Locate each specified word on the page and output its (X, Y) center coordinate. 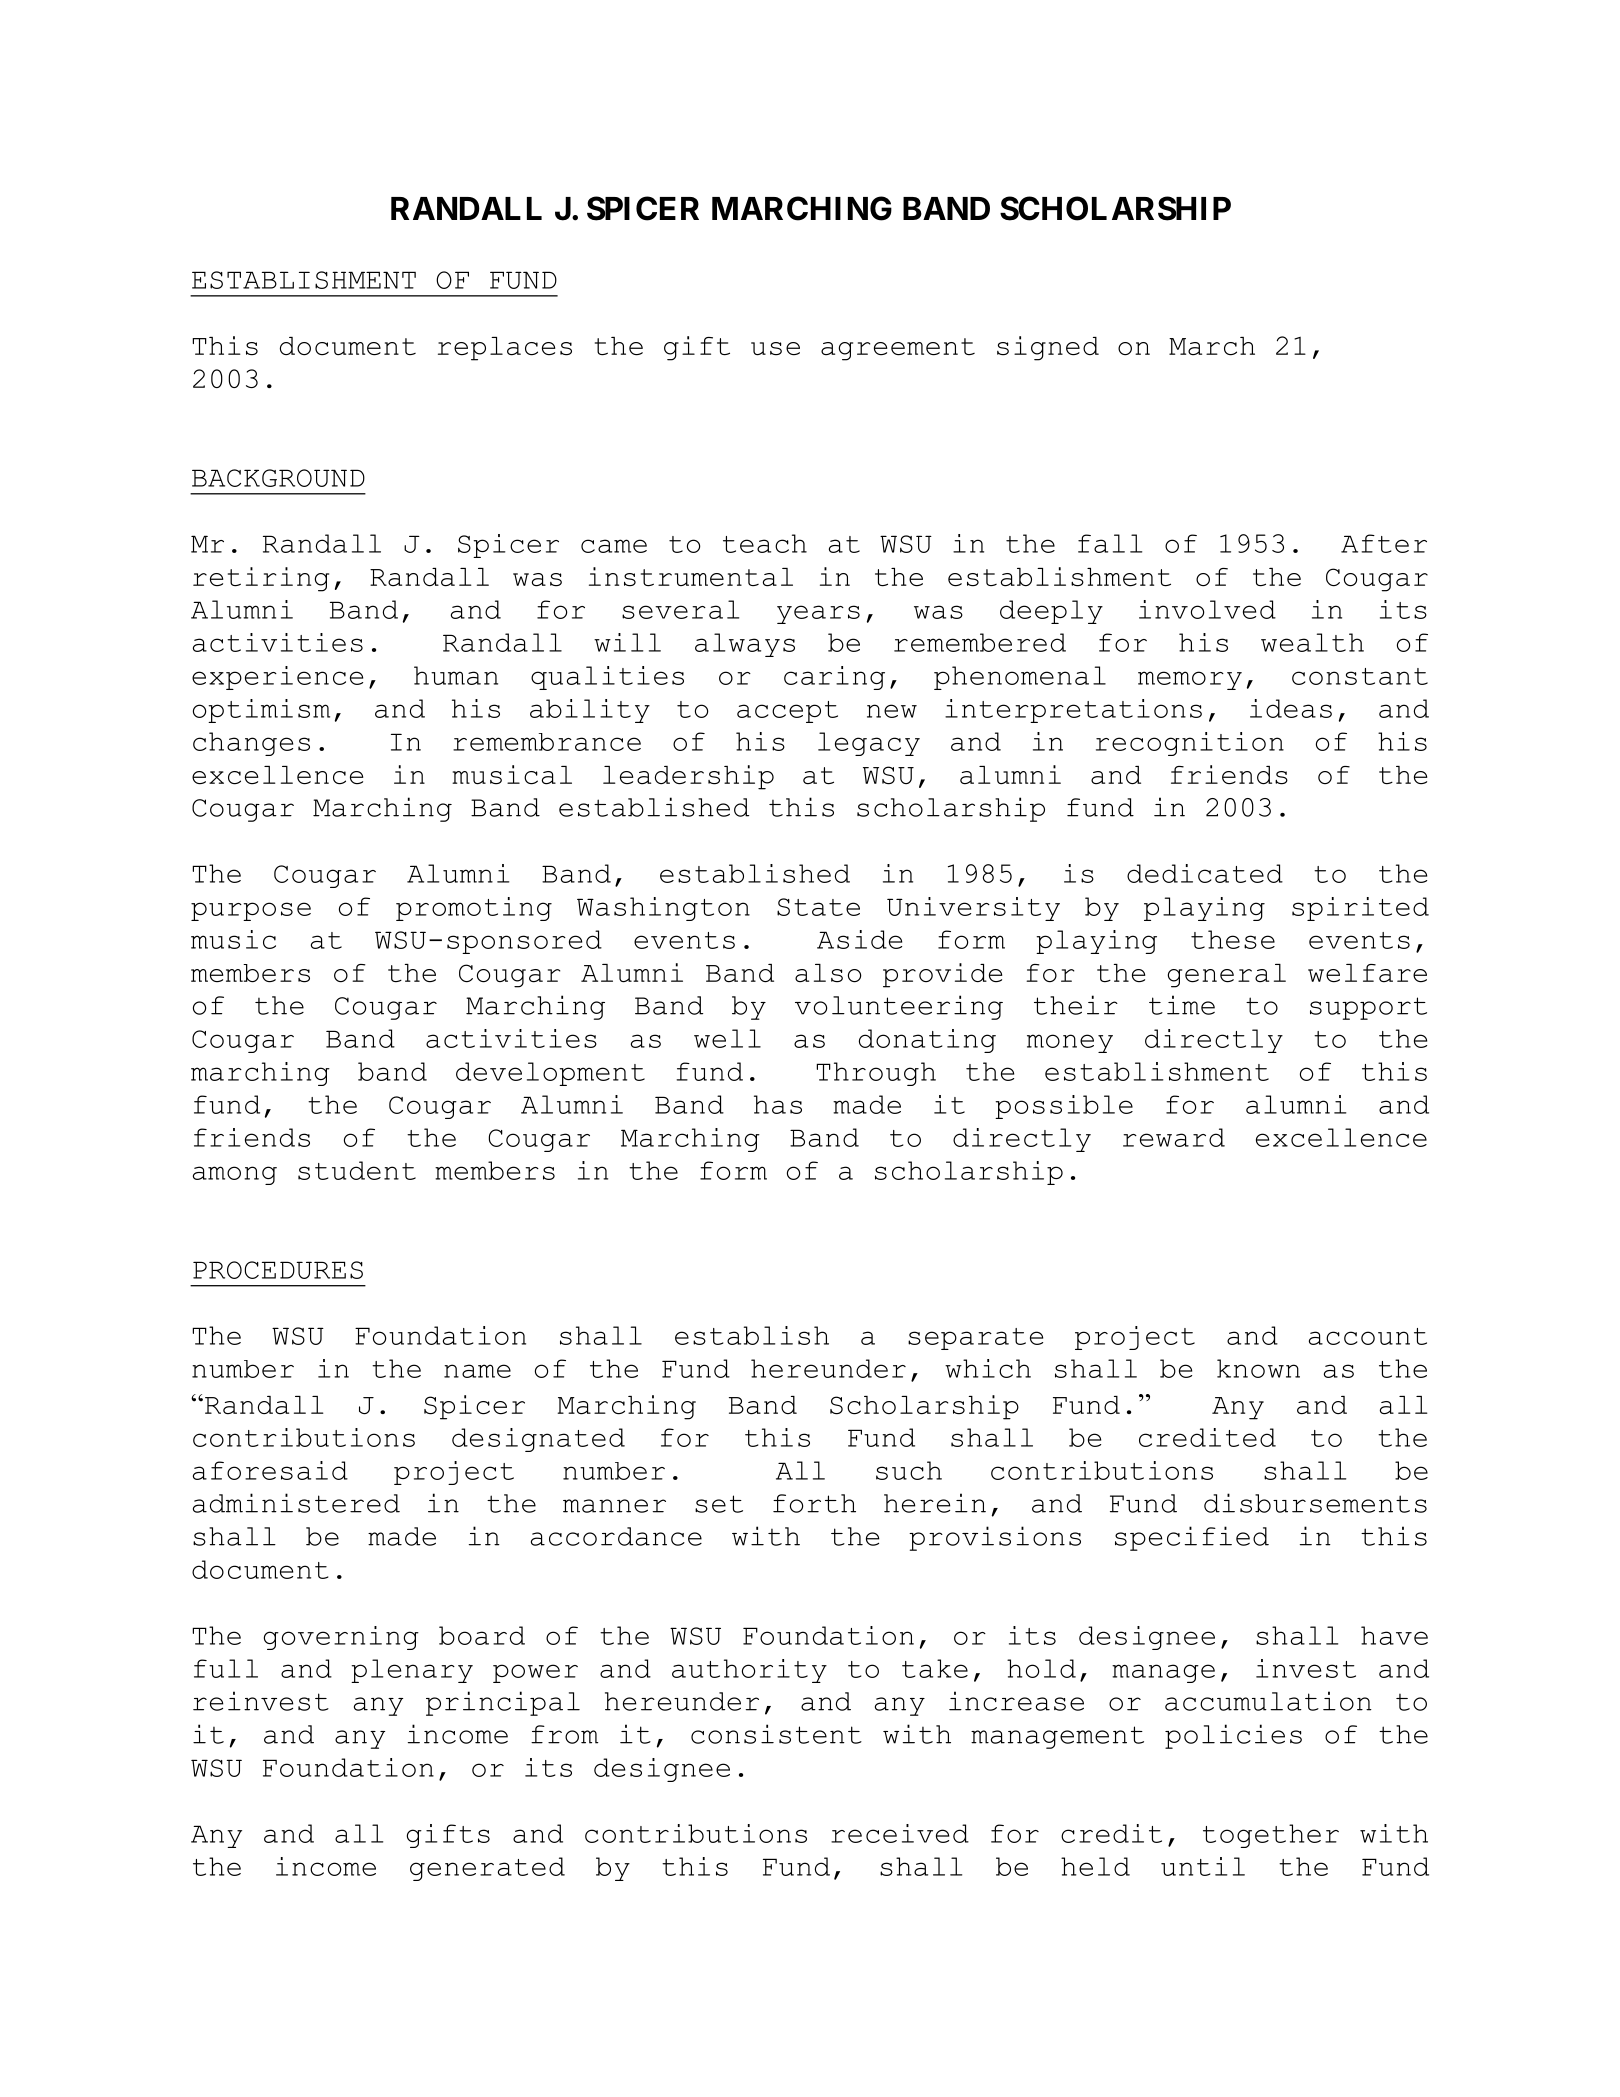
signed (1048, 348)
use (775, 349)
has (778, 1104)
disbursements (1315, 1503)
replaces (505, 349)
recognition (1190, 744)
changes (251, 744)
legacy (869, 744)
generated (487, 1869)
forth (814, 1503)
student (357, 1170)
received (900, 1833)
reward (1174, 1137)
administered (296, 1503)
